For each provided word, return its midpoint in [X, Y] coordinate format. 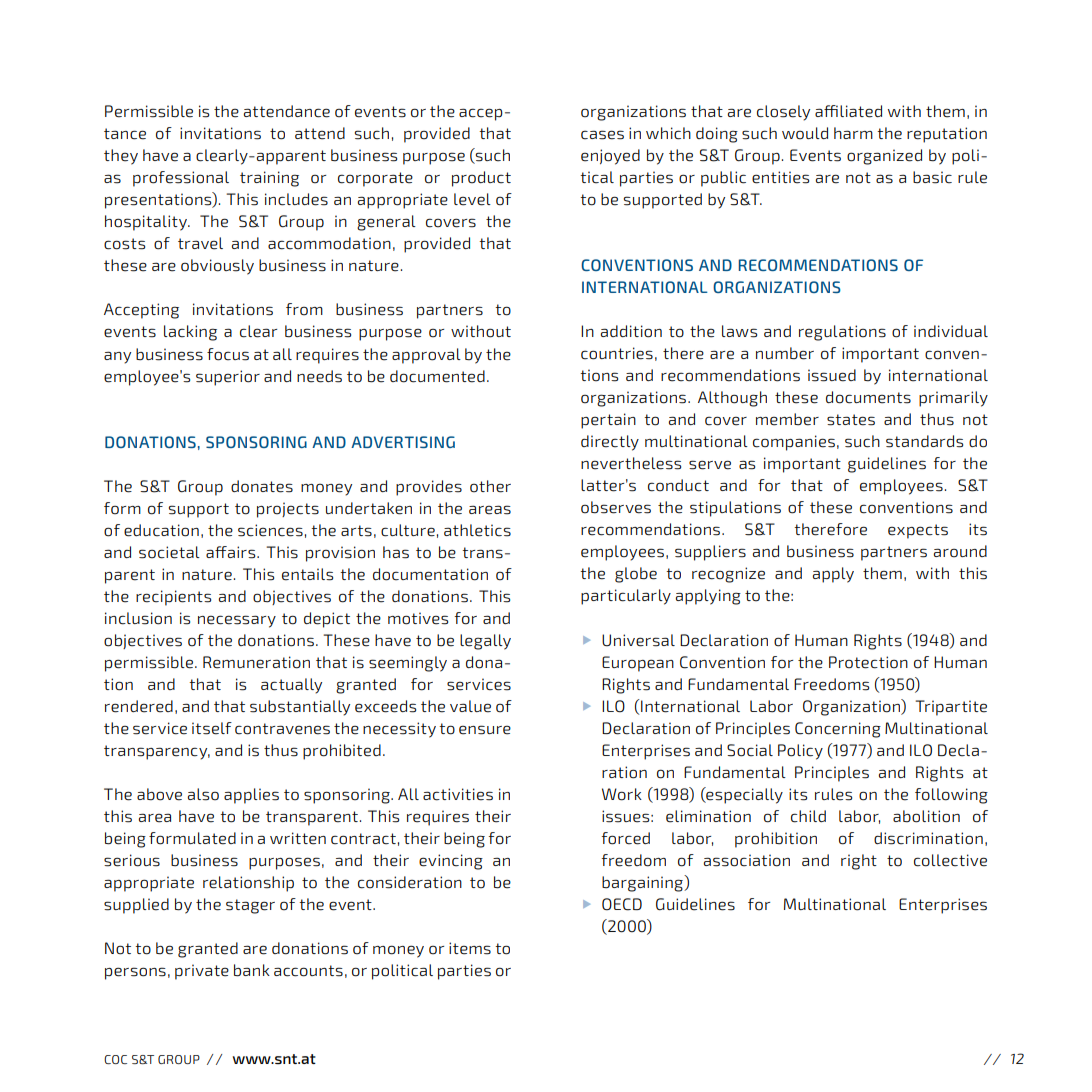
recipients [173, 598]
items [470, 948]
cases [602, 135]
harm [853, 133]
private [202, 972]
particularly [626, 597]
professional [181, 179]
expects [918, 531]
